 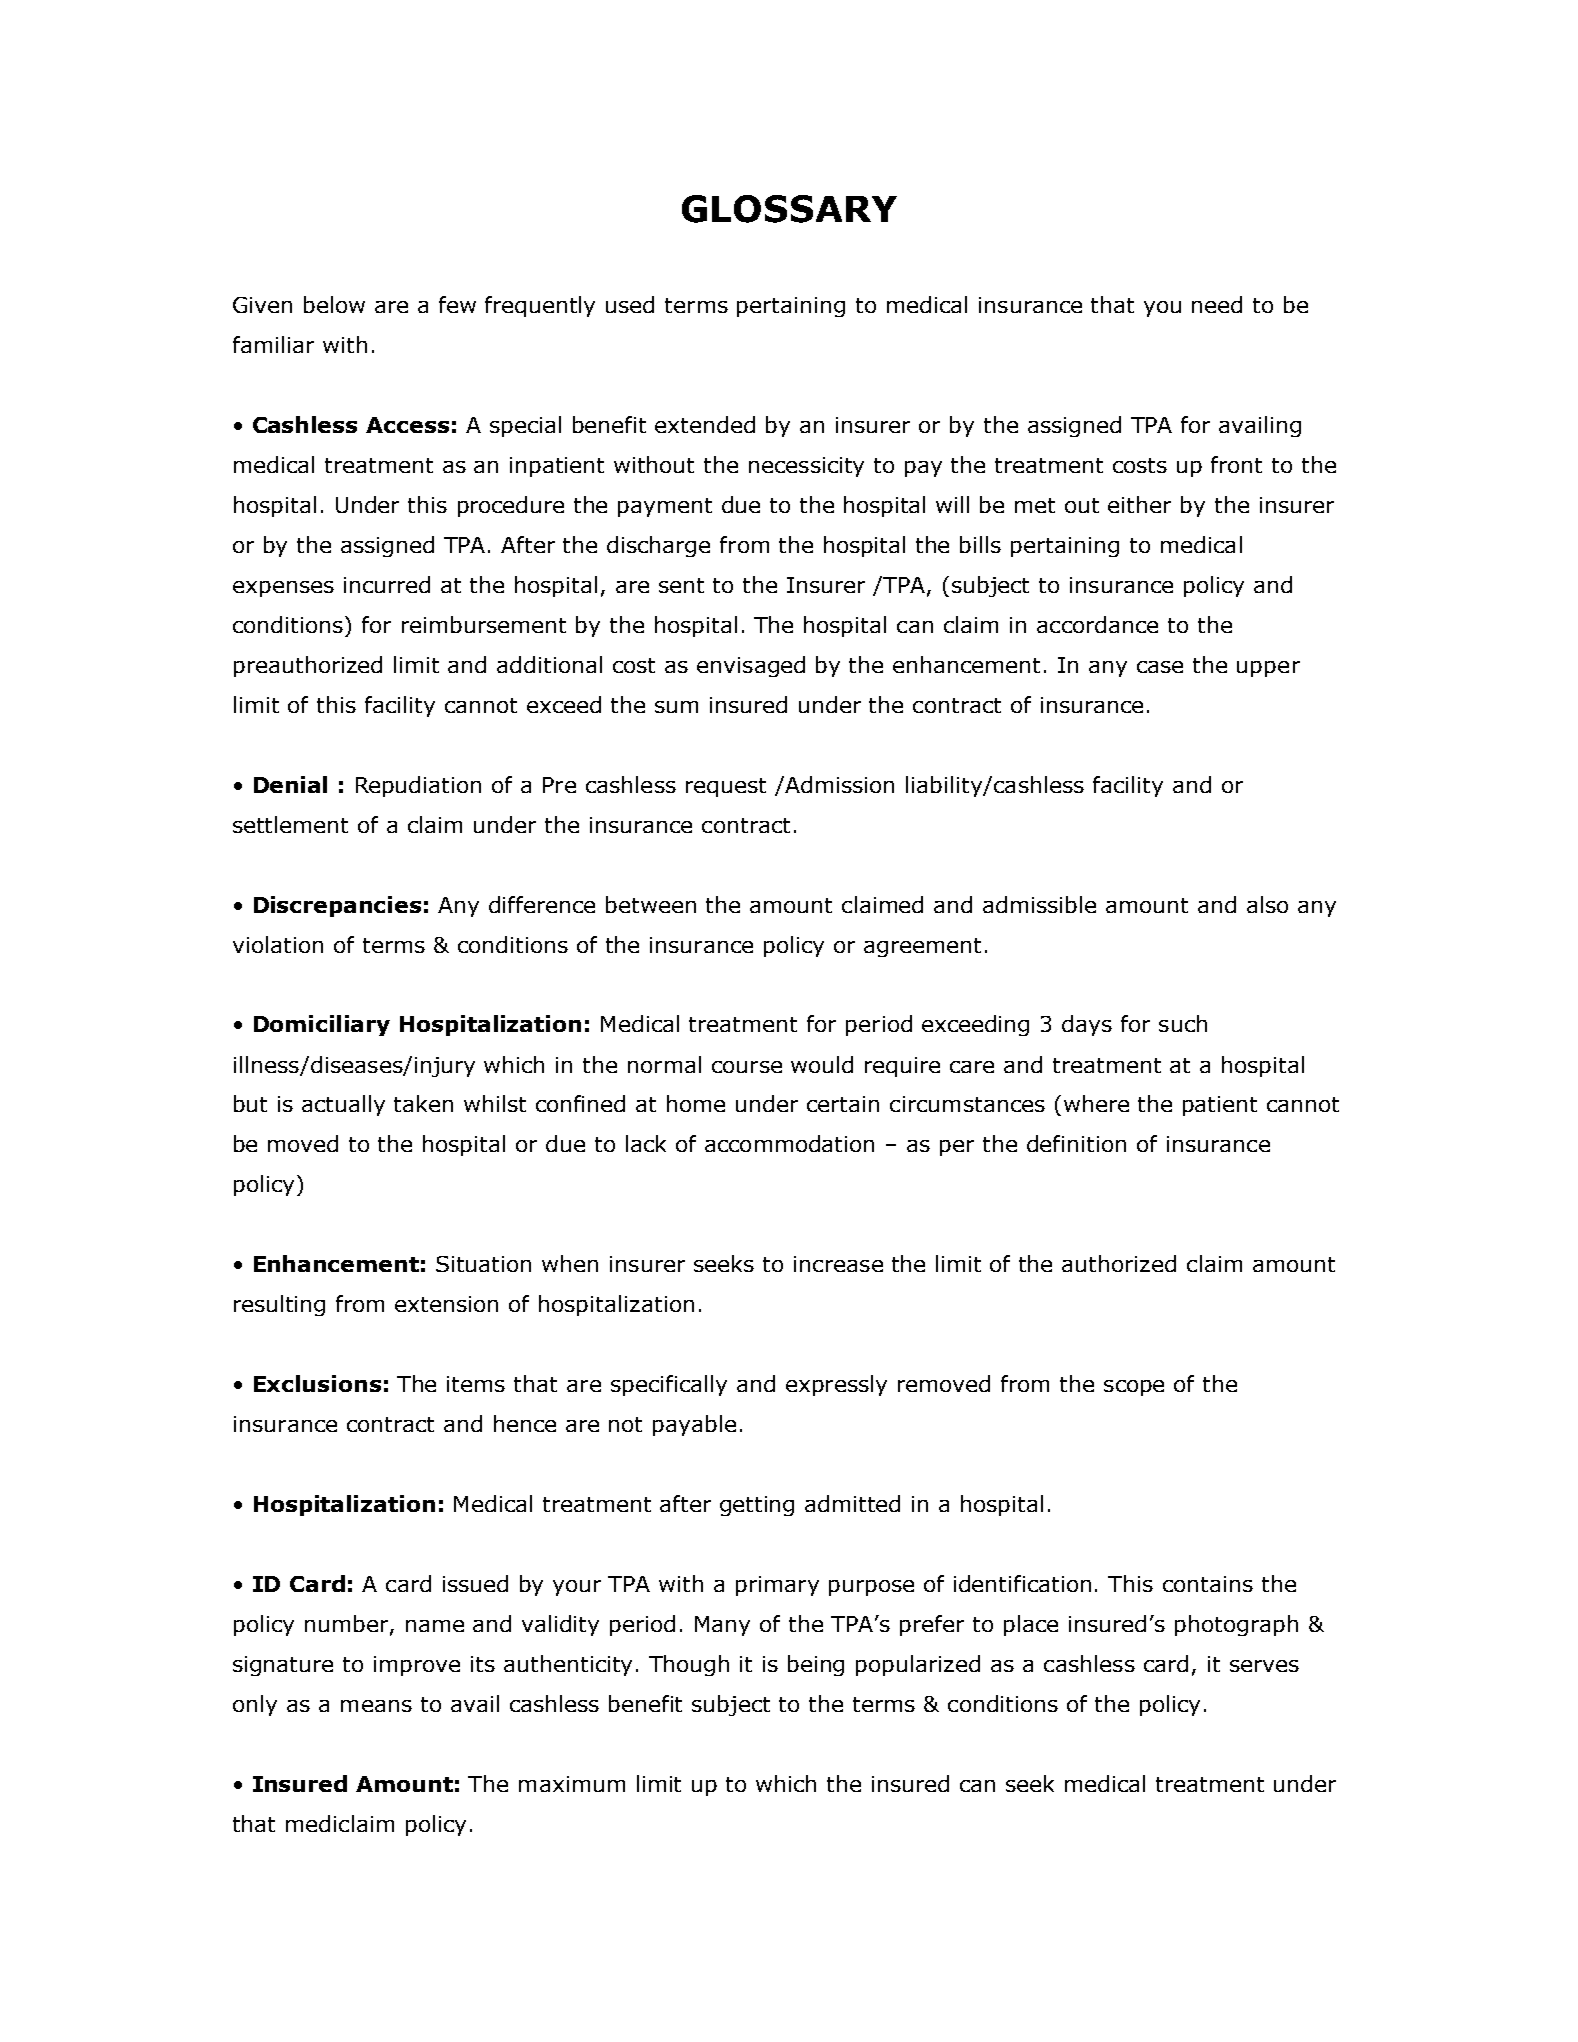 What do you see at coordinates (1183, 1023) in the document?
I see `such` at bounding box center [1183, 1023].
